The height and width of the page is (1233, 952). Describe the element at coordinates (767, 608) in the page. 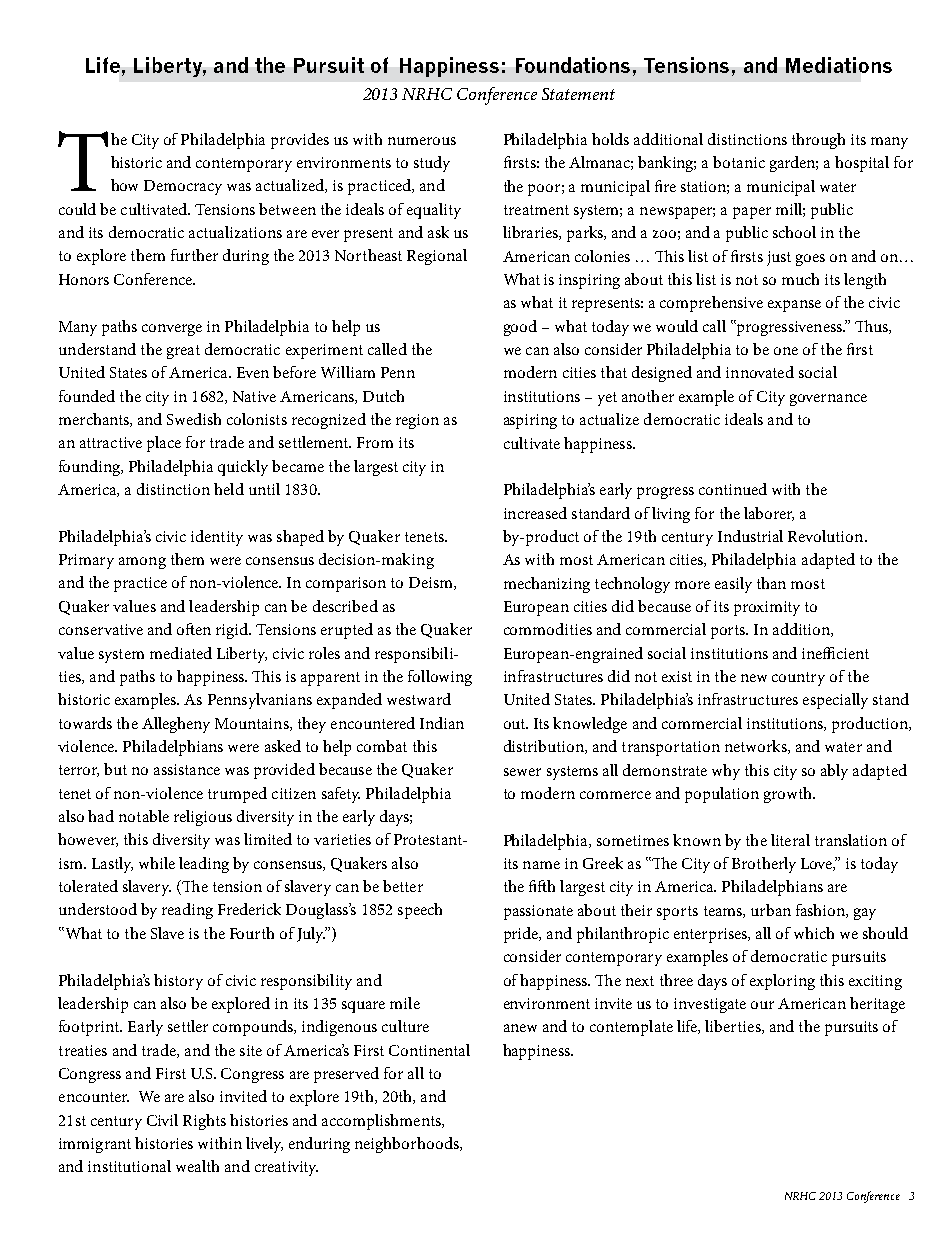

I see `proximity` at that location.
